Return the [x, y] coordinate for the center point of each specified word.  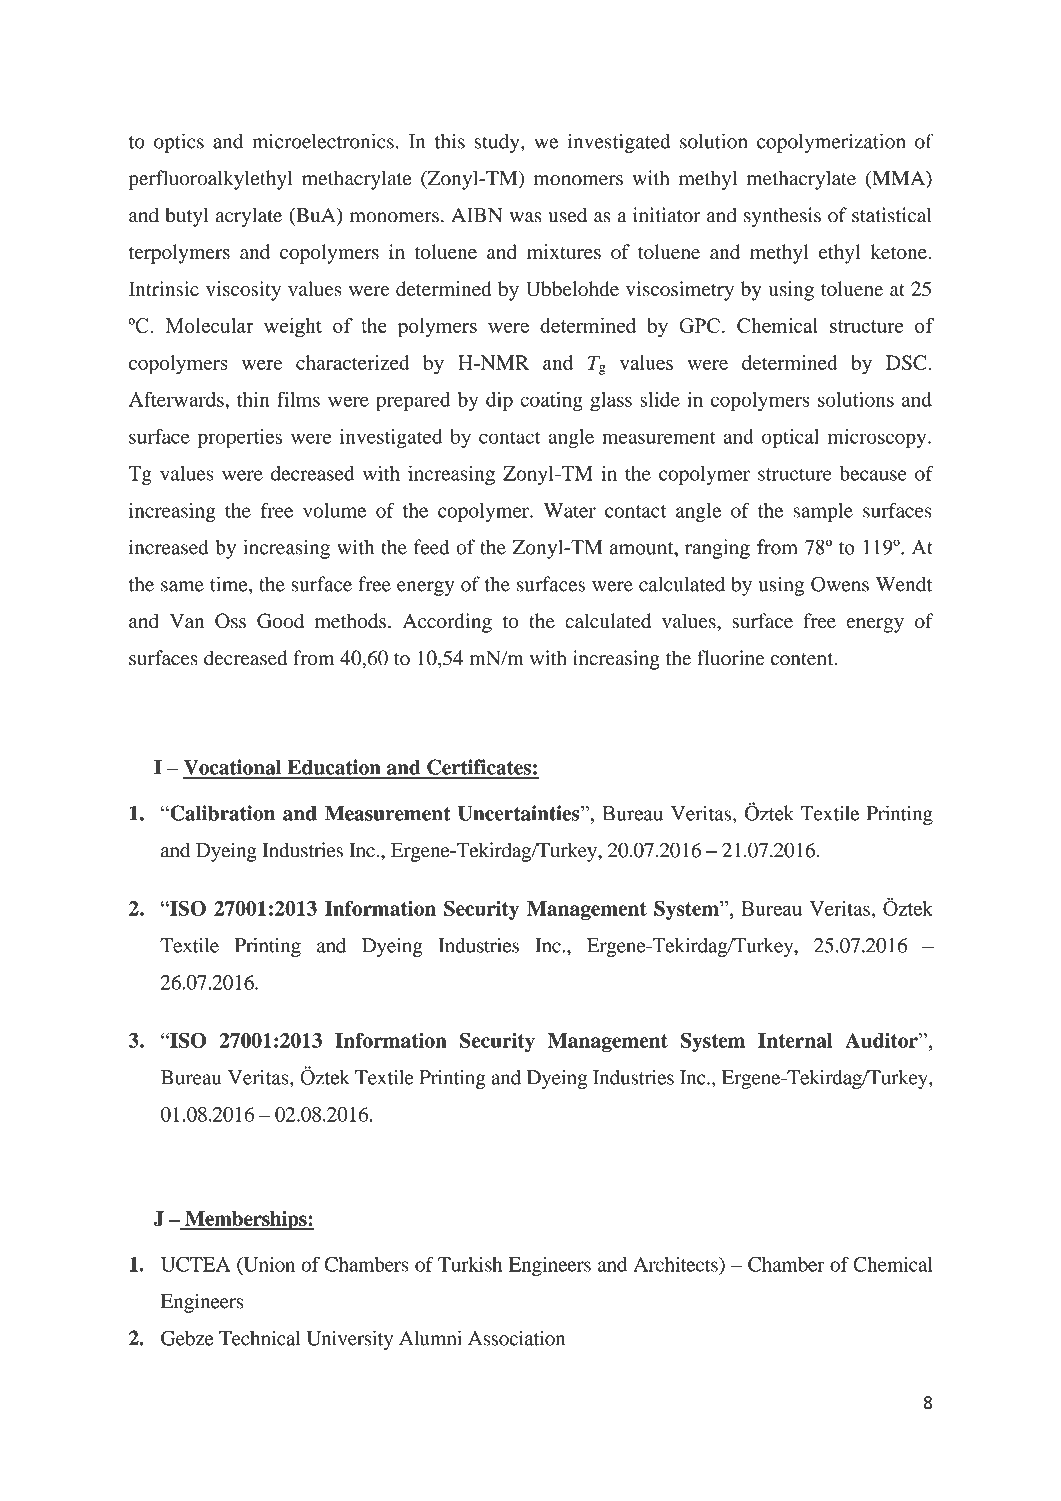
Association [516, 1338]
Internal [795, 1040]
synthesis [782, 217]
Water [570, 510]
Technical [260, 1338]
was [526, 217]
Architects [676, 1264]
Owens [840, 584]
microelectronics [323, 141]
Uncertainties [520, 813]
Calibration [221, 813]
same [182, 586]
